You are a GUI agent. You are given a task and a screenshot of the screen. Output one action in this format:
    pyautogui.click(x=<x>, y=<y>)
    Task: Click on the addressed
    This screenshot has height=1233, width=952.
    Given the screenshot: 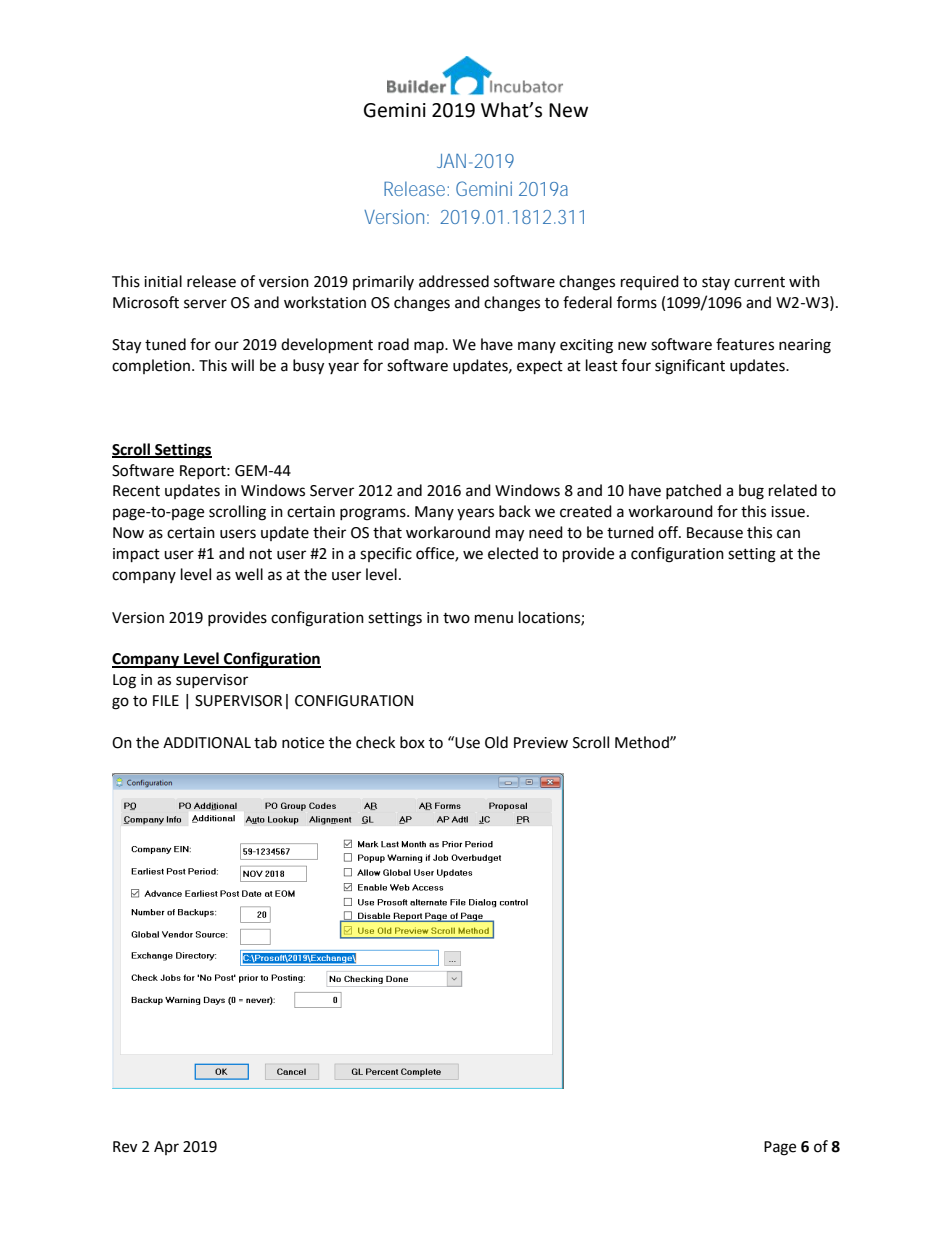 What is the action you would take?
    pyautogui.click(x=454, y=281)
